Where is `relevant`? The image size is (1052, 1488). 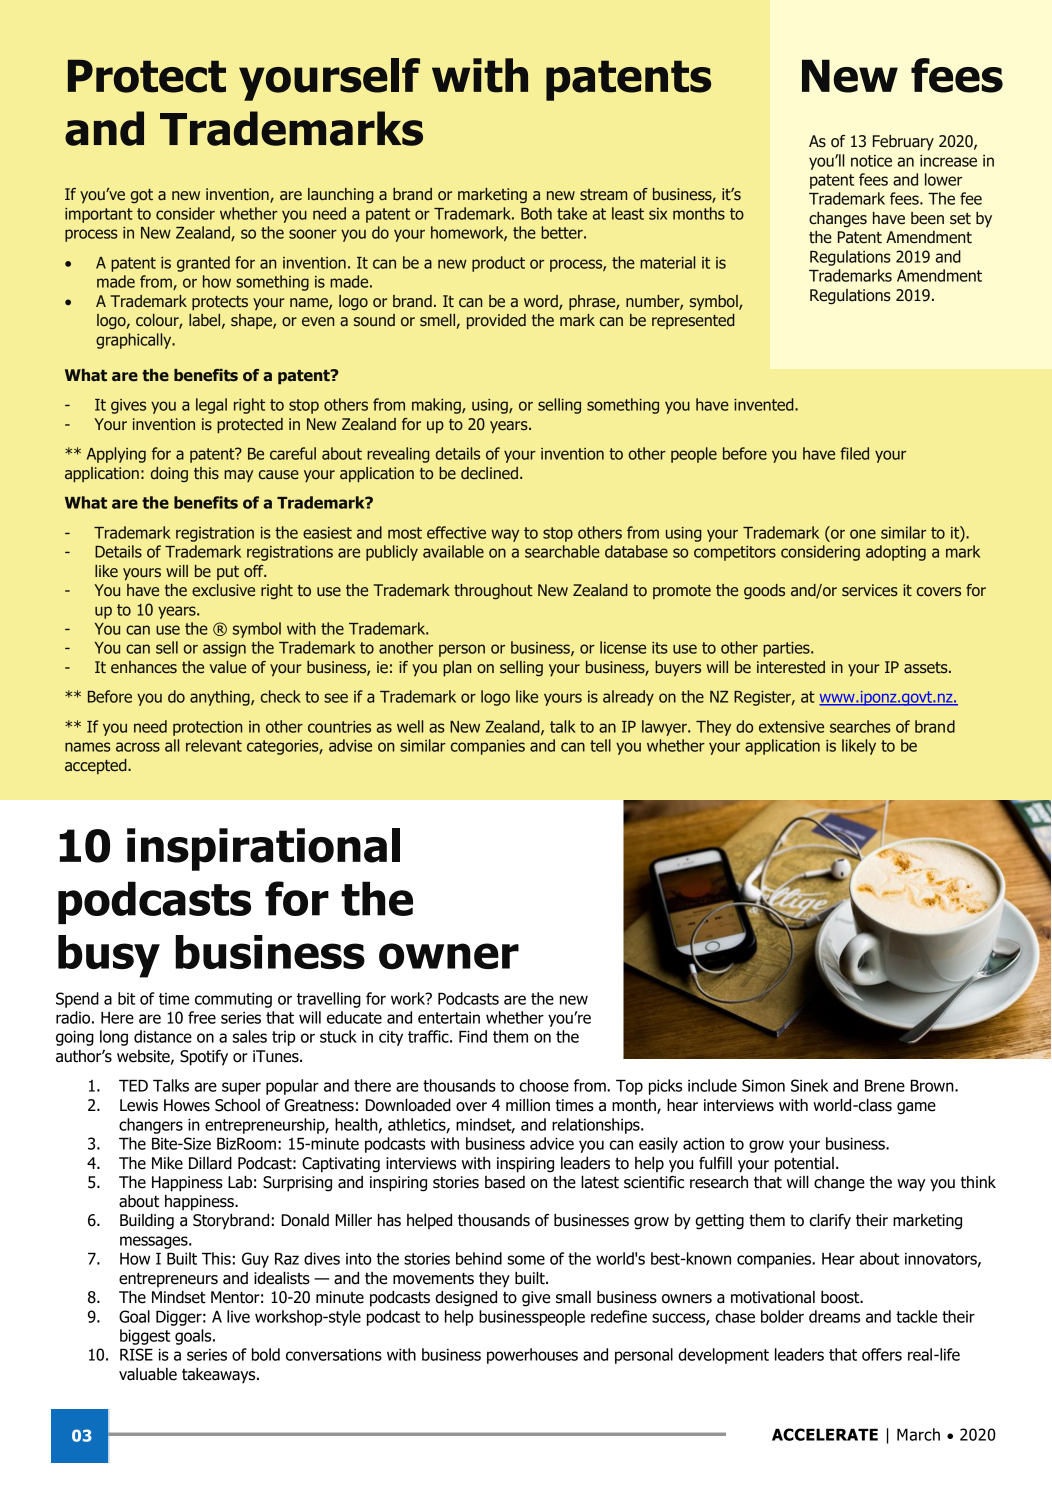 relevant is located at coordinates (214, 745).
